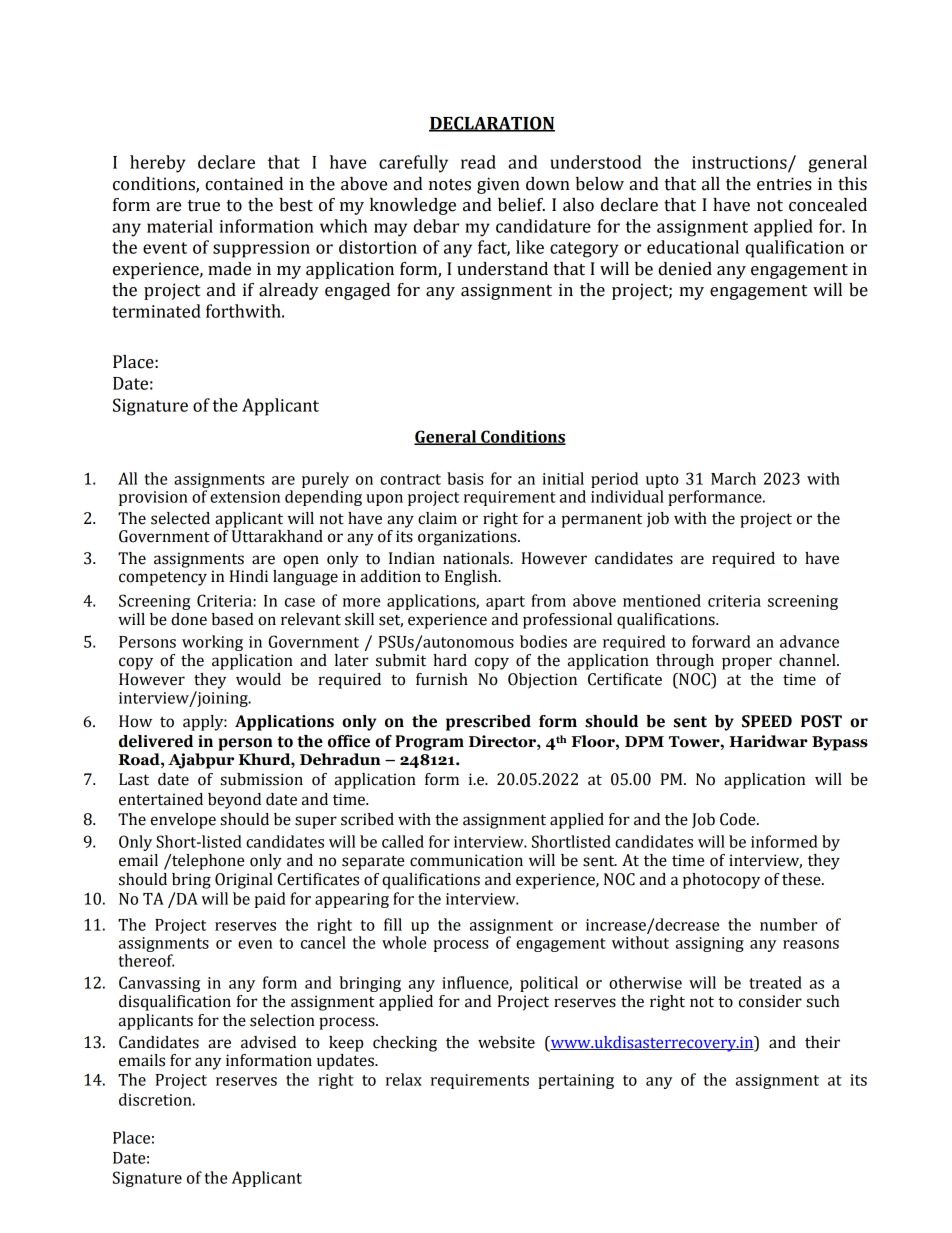 This screenshot has height=1233, width=952. Describe the element at coordinates (492, 124) in the screenshot. I see `DECLARATION` at that location.
